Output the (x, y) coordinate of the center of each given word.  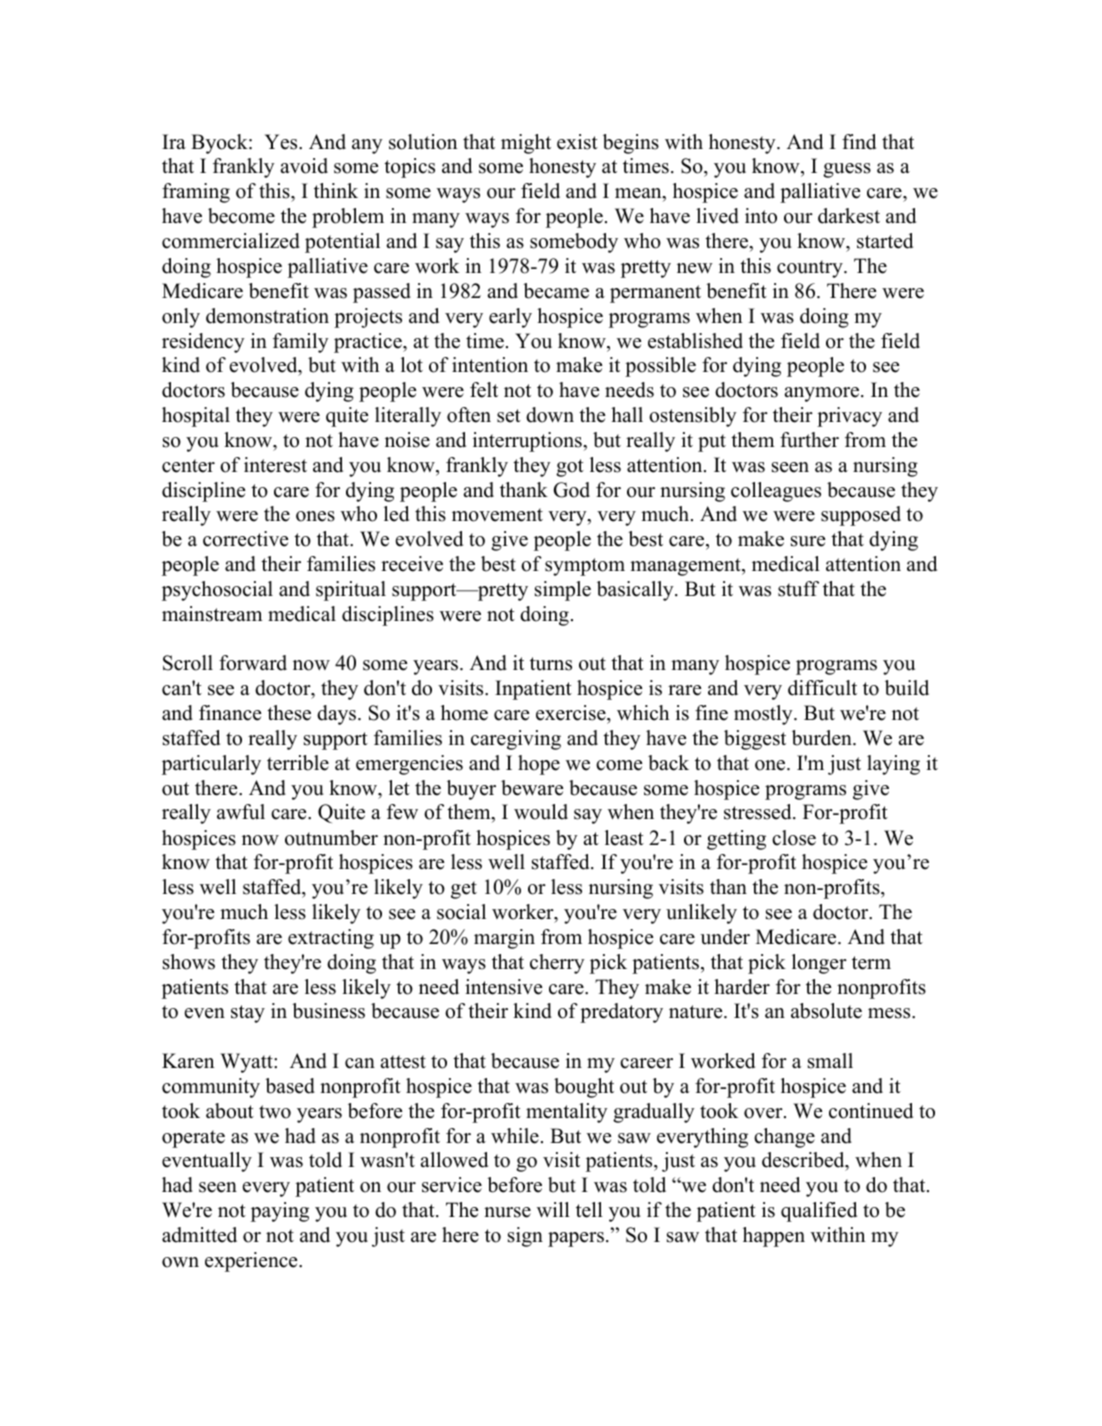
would (541, 812)
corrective (245, 539)
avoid (304, 166)
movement (497, 515)
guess (847, 170)
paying (280, 1212)
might (526, 144)
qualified (819, 1212)
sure (808, 541)
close (794, 838)
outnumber (331, 838)
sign (525, 1237)
